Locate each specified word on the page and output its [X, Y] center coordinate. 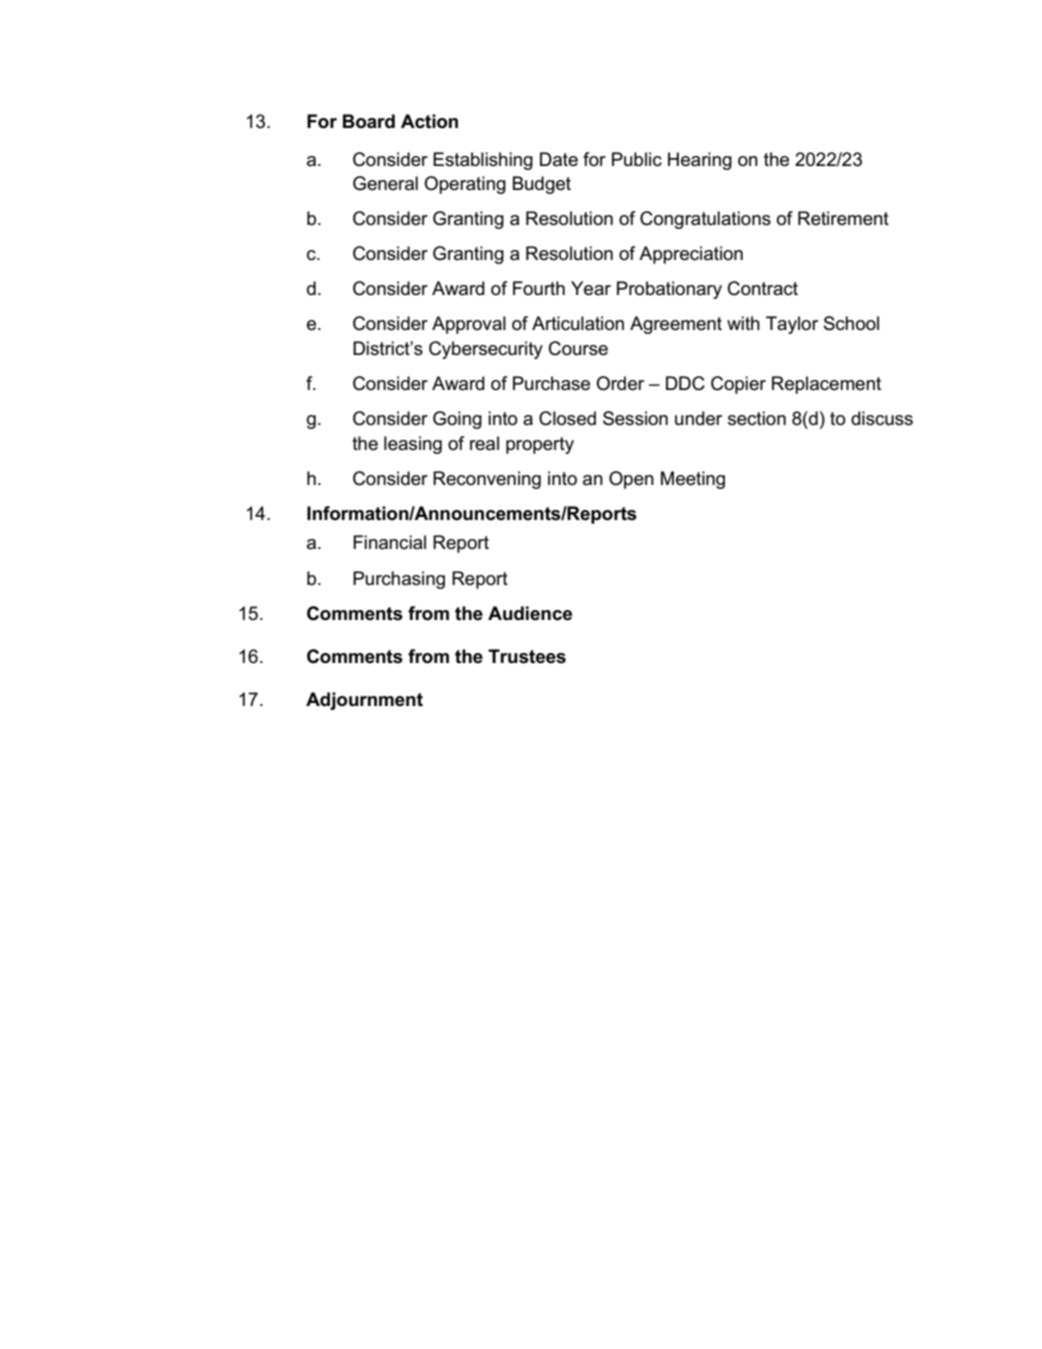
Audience [530, 613]
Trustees [527, 656]
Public [637, 159]
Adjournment [364, 701]
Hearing [700, 161]
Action [429, 121]
